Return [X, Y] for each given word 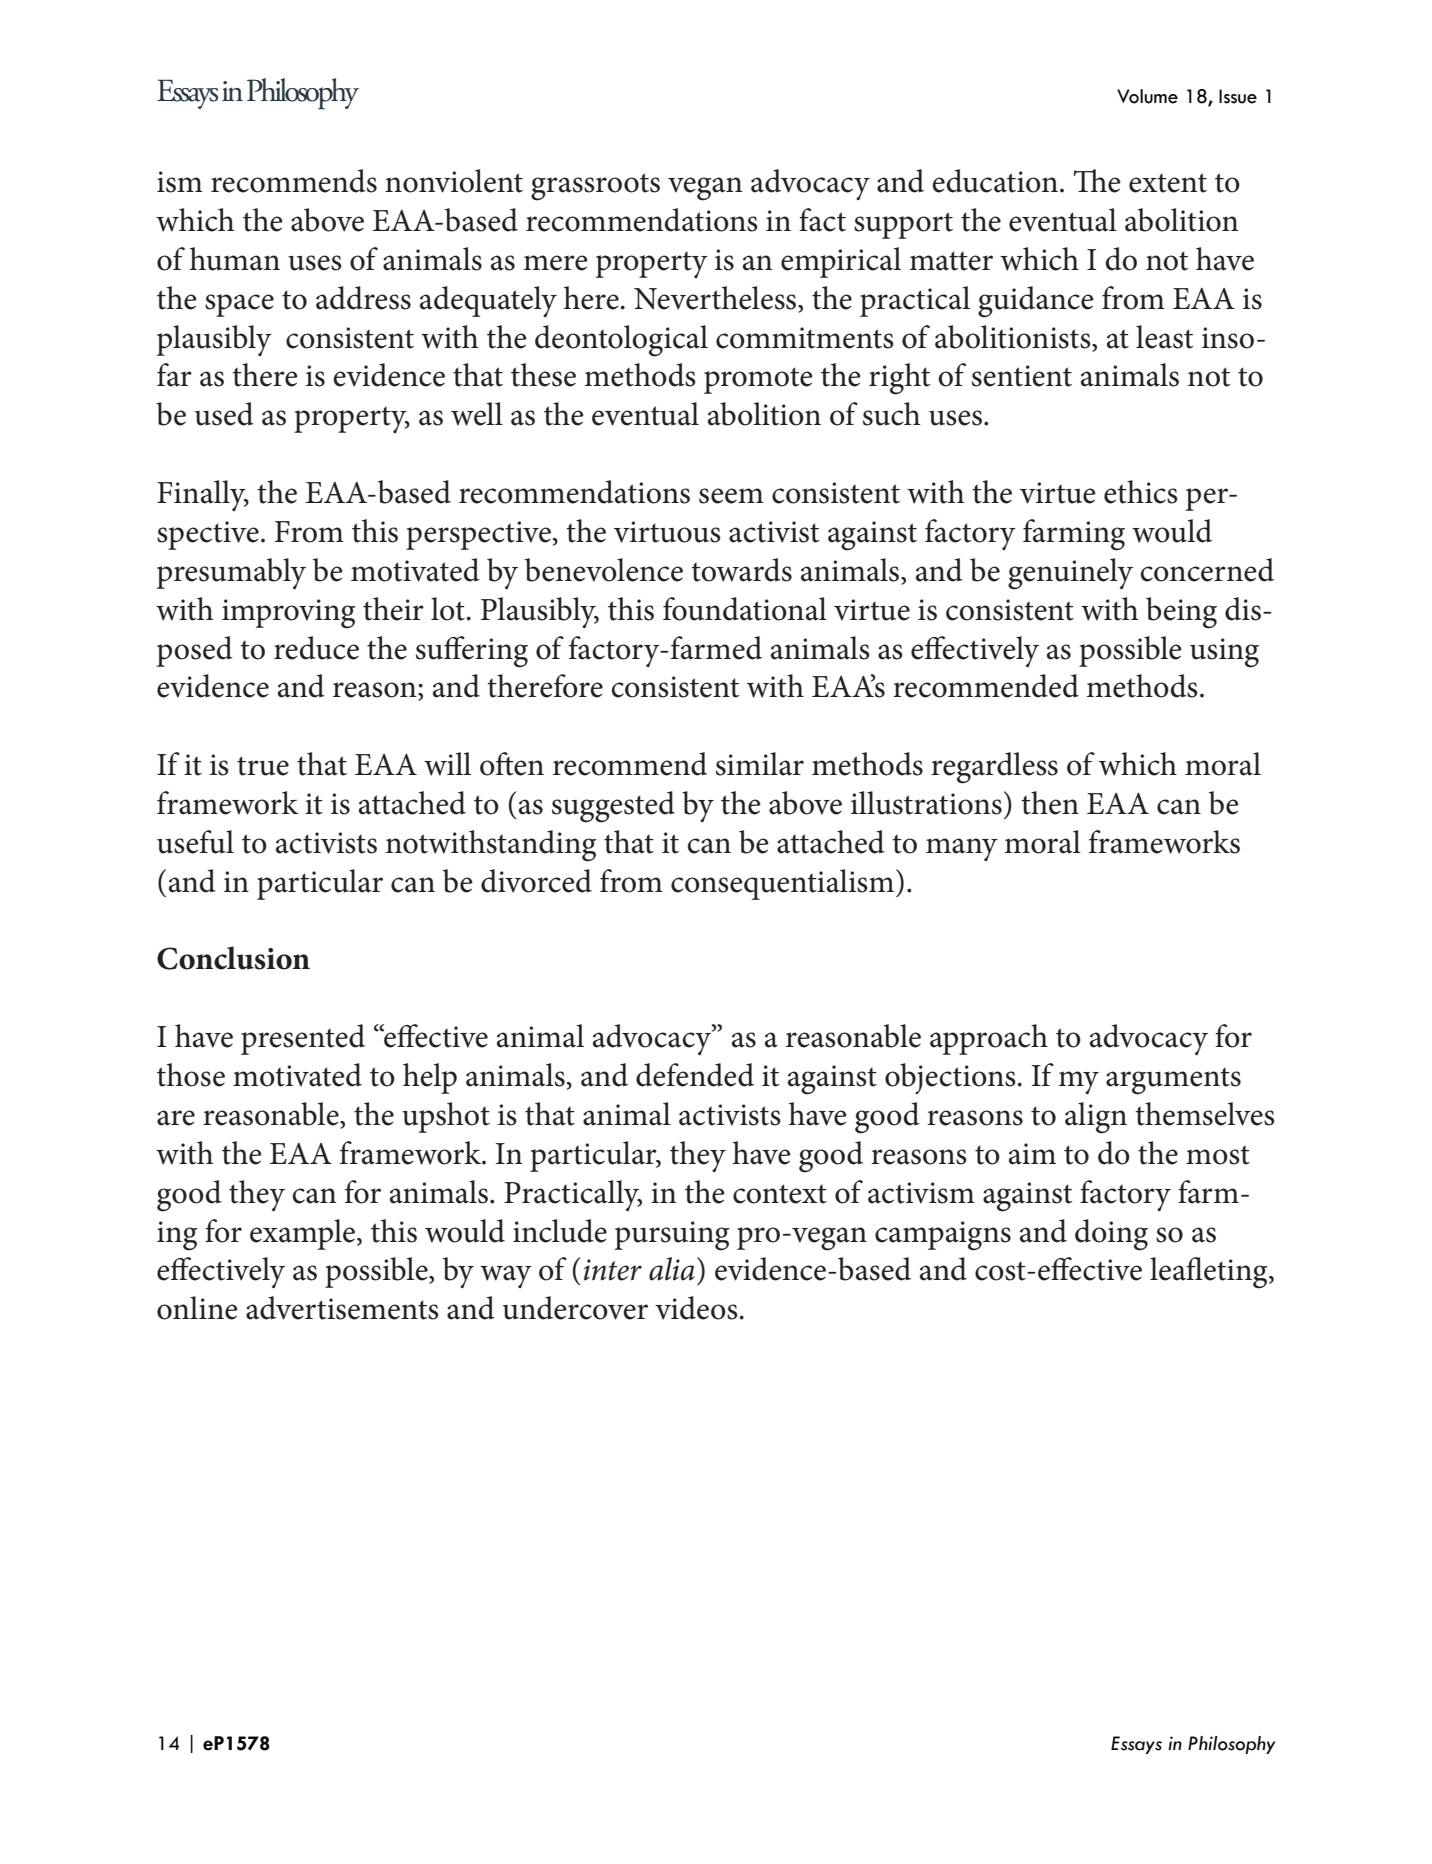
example [304, 1234]
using [1224, 653]
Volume [1147, 96]
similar [760, 764]
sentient [1022, 376]
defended [695, 1075]
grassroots [595, 187]
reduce [316, 648]
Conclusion [233, 958]
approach [989, 1039]
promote [758, 380]
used [224, 414]
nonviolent [454, 181]
